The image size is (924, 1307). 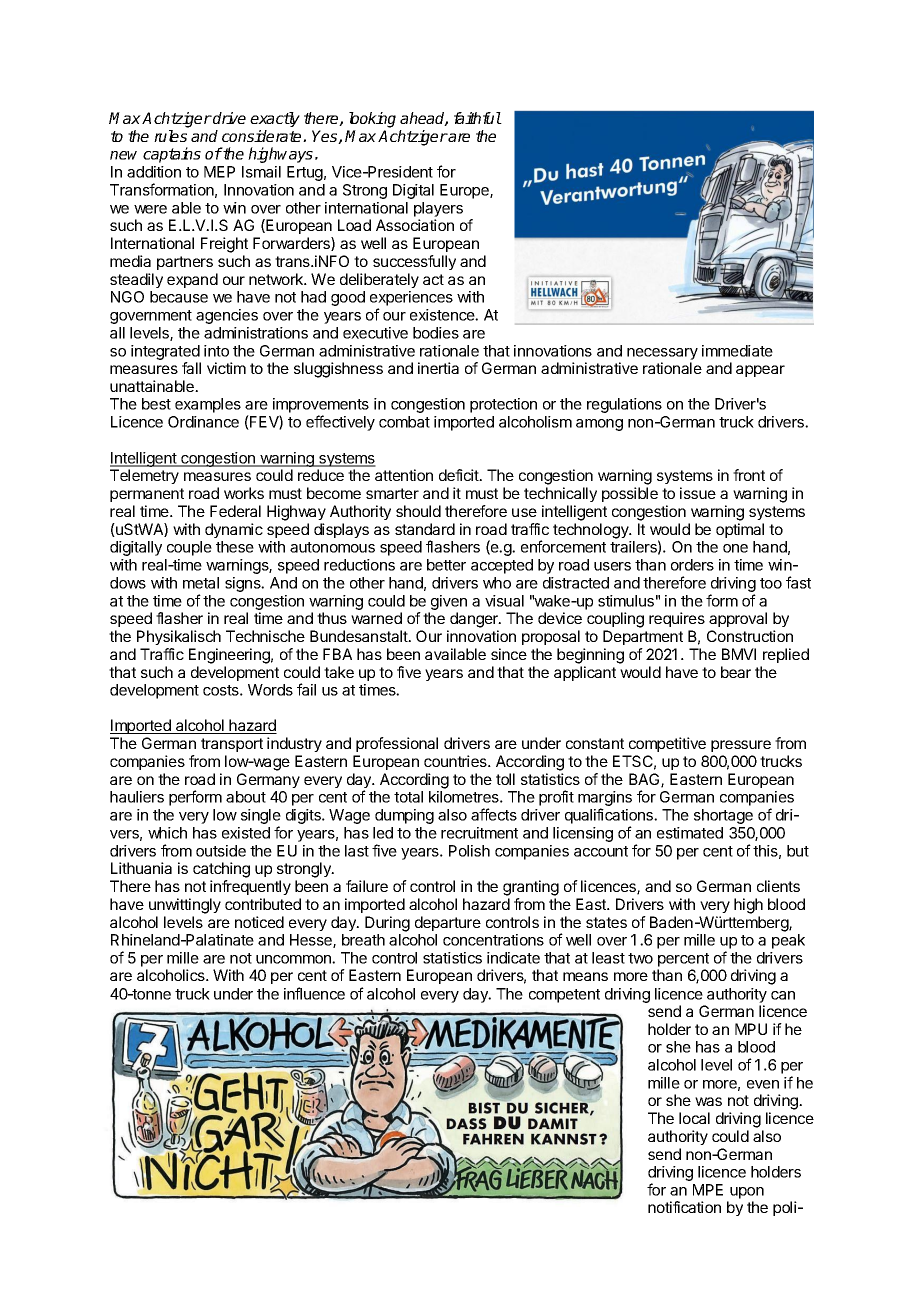 What do you see at coordinates (478, 118) in the document?
I see `faithful` at bounding box center [478, 118].
